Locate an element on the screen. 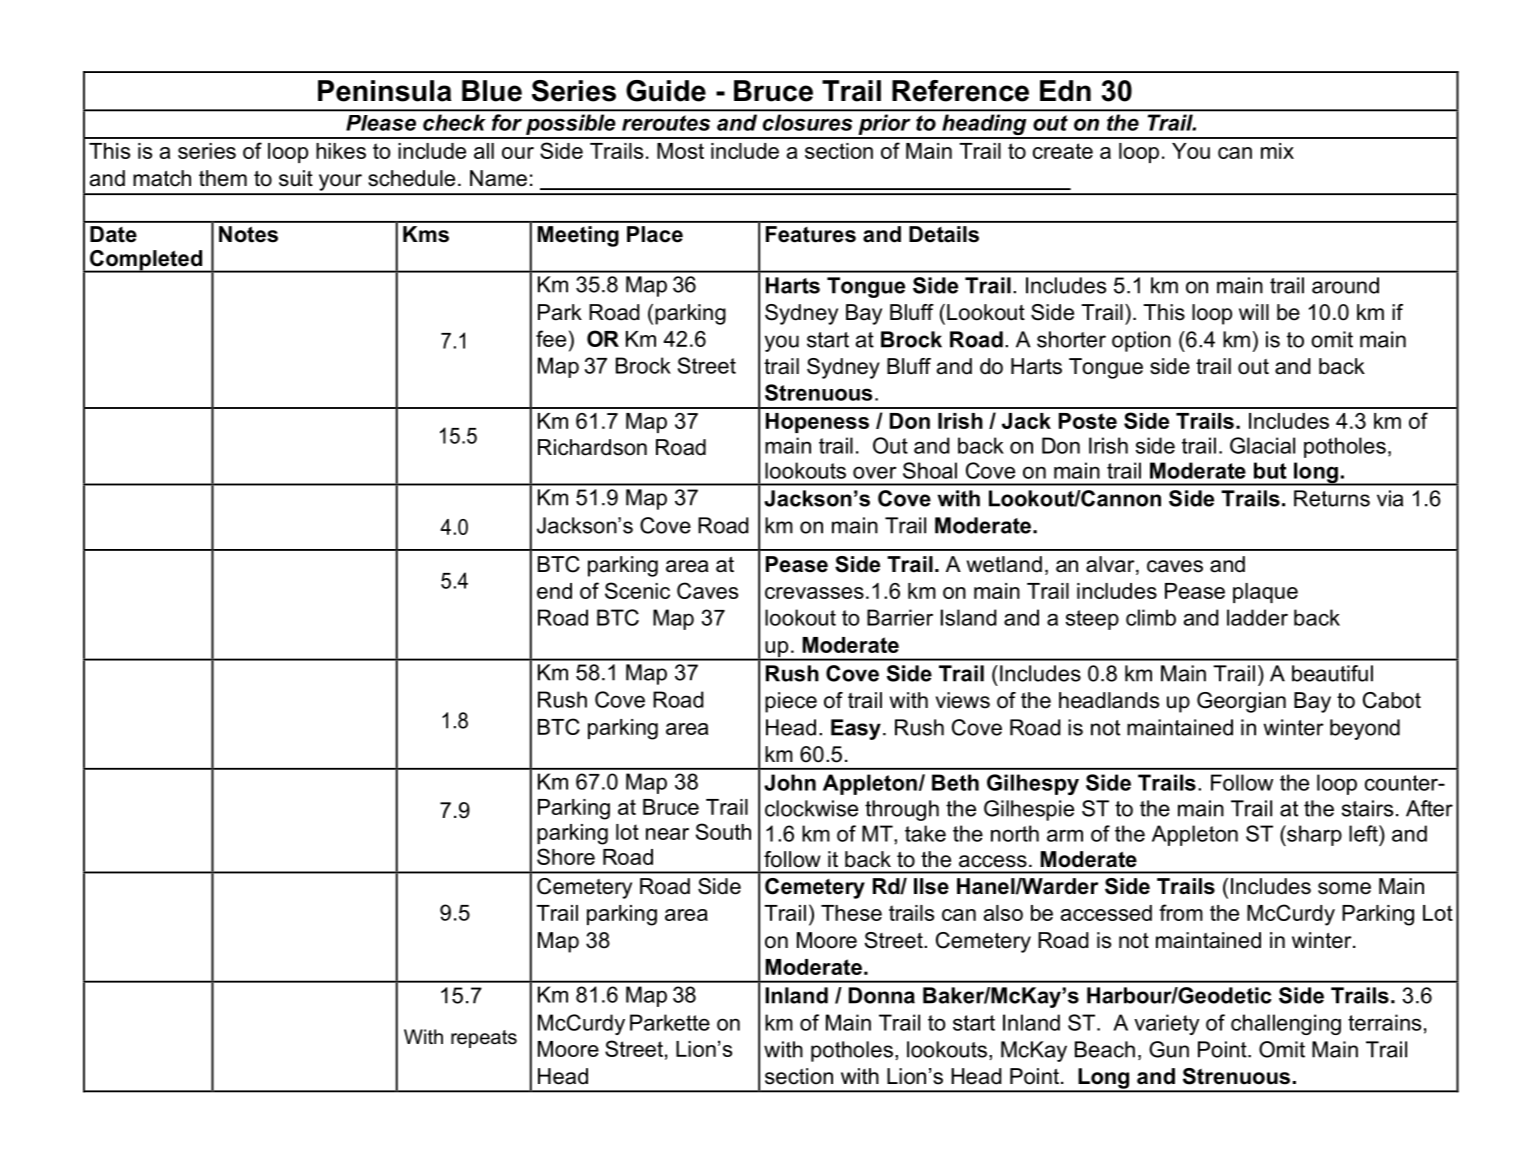 The image size is (1520, 1175). closures is located at coordinates (807, 122).
